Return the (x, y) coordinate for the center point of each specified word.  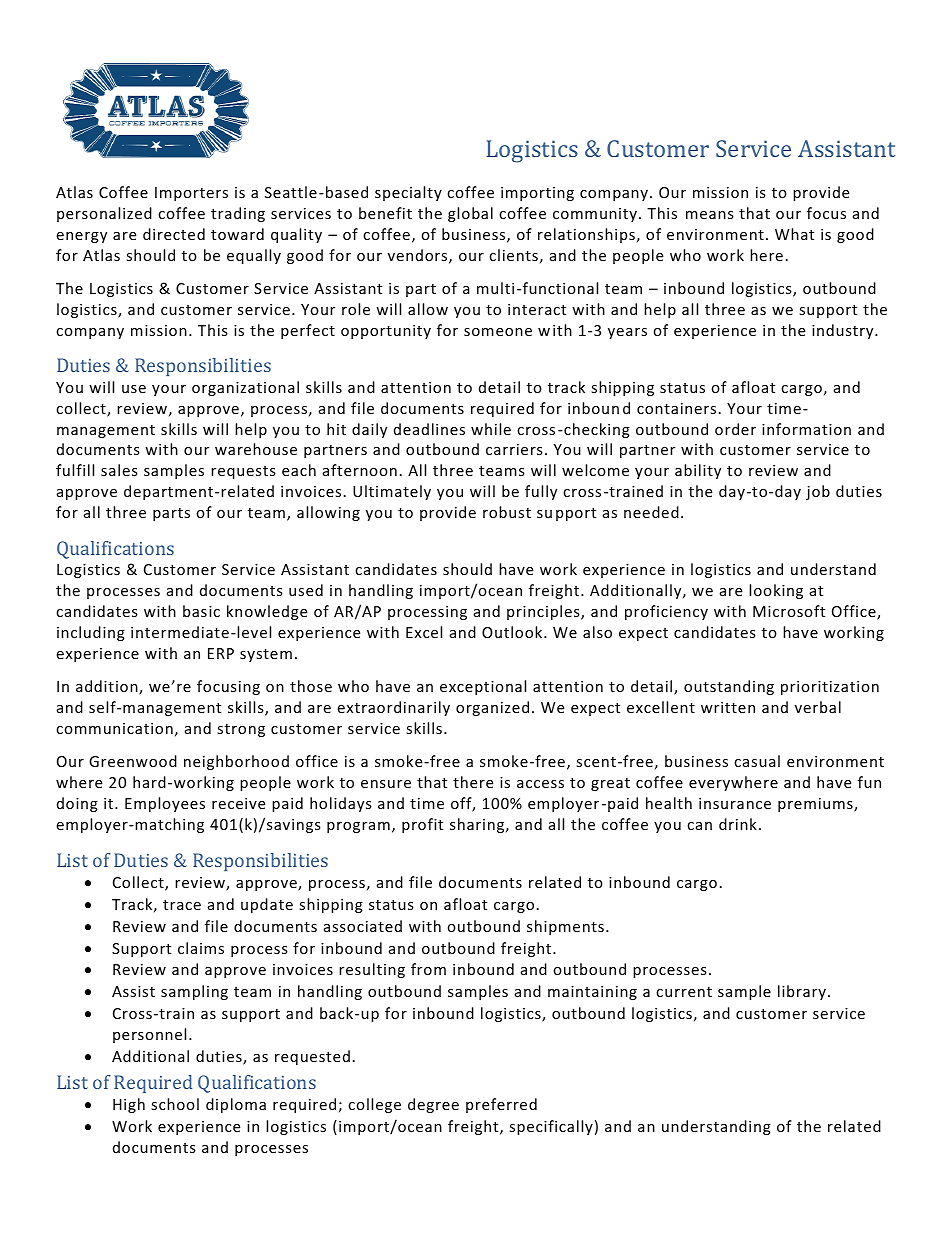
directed (174, 234)
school (175, 1104)
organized (492, 708)
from (428, 969)
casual (757, 761)
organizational (245, 388)
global (470, 214)
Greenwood (133, 761)
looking (776, 591)
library (802, 992)
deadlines (429, 429)
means (710, 215)
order (735, 429)
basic (201, 611)
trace (182, 905)
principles (544, 612)
